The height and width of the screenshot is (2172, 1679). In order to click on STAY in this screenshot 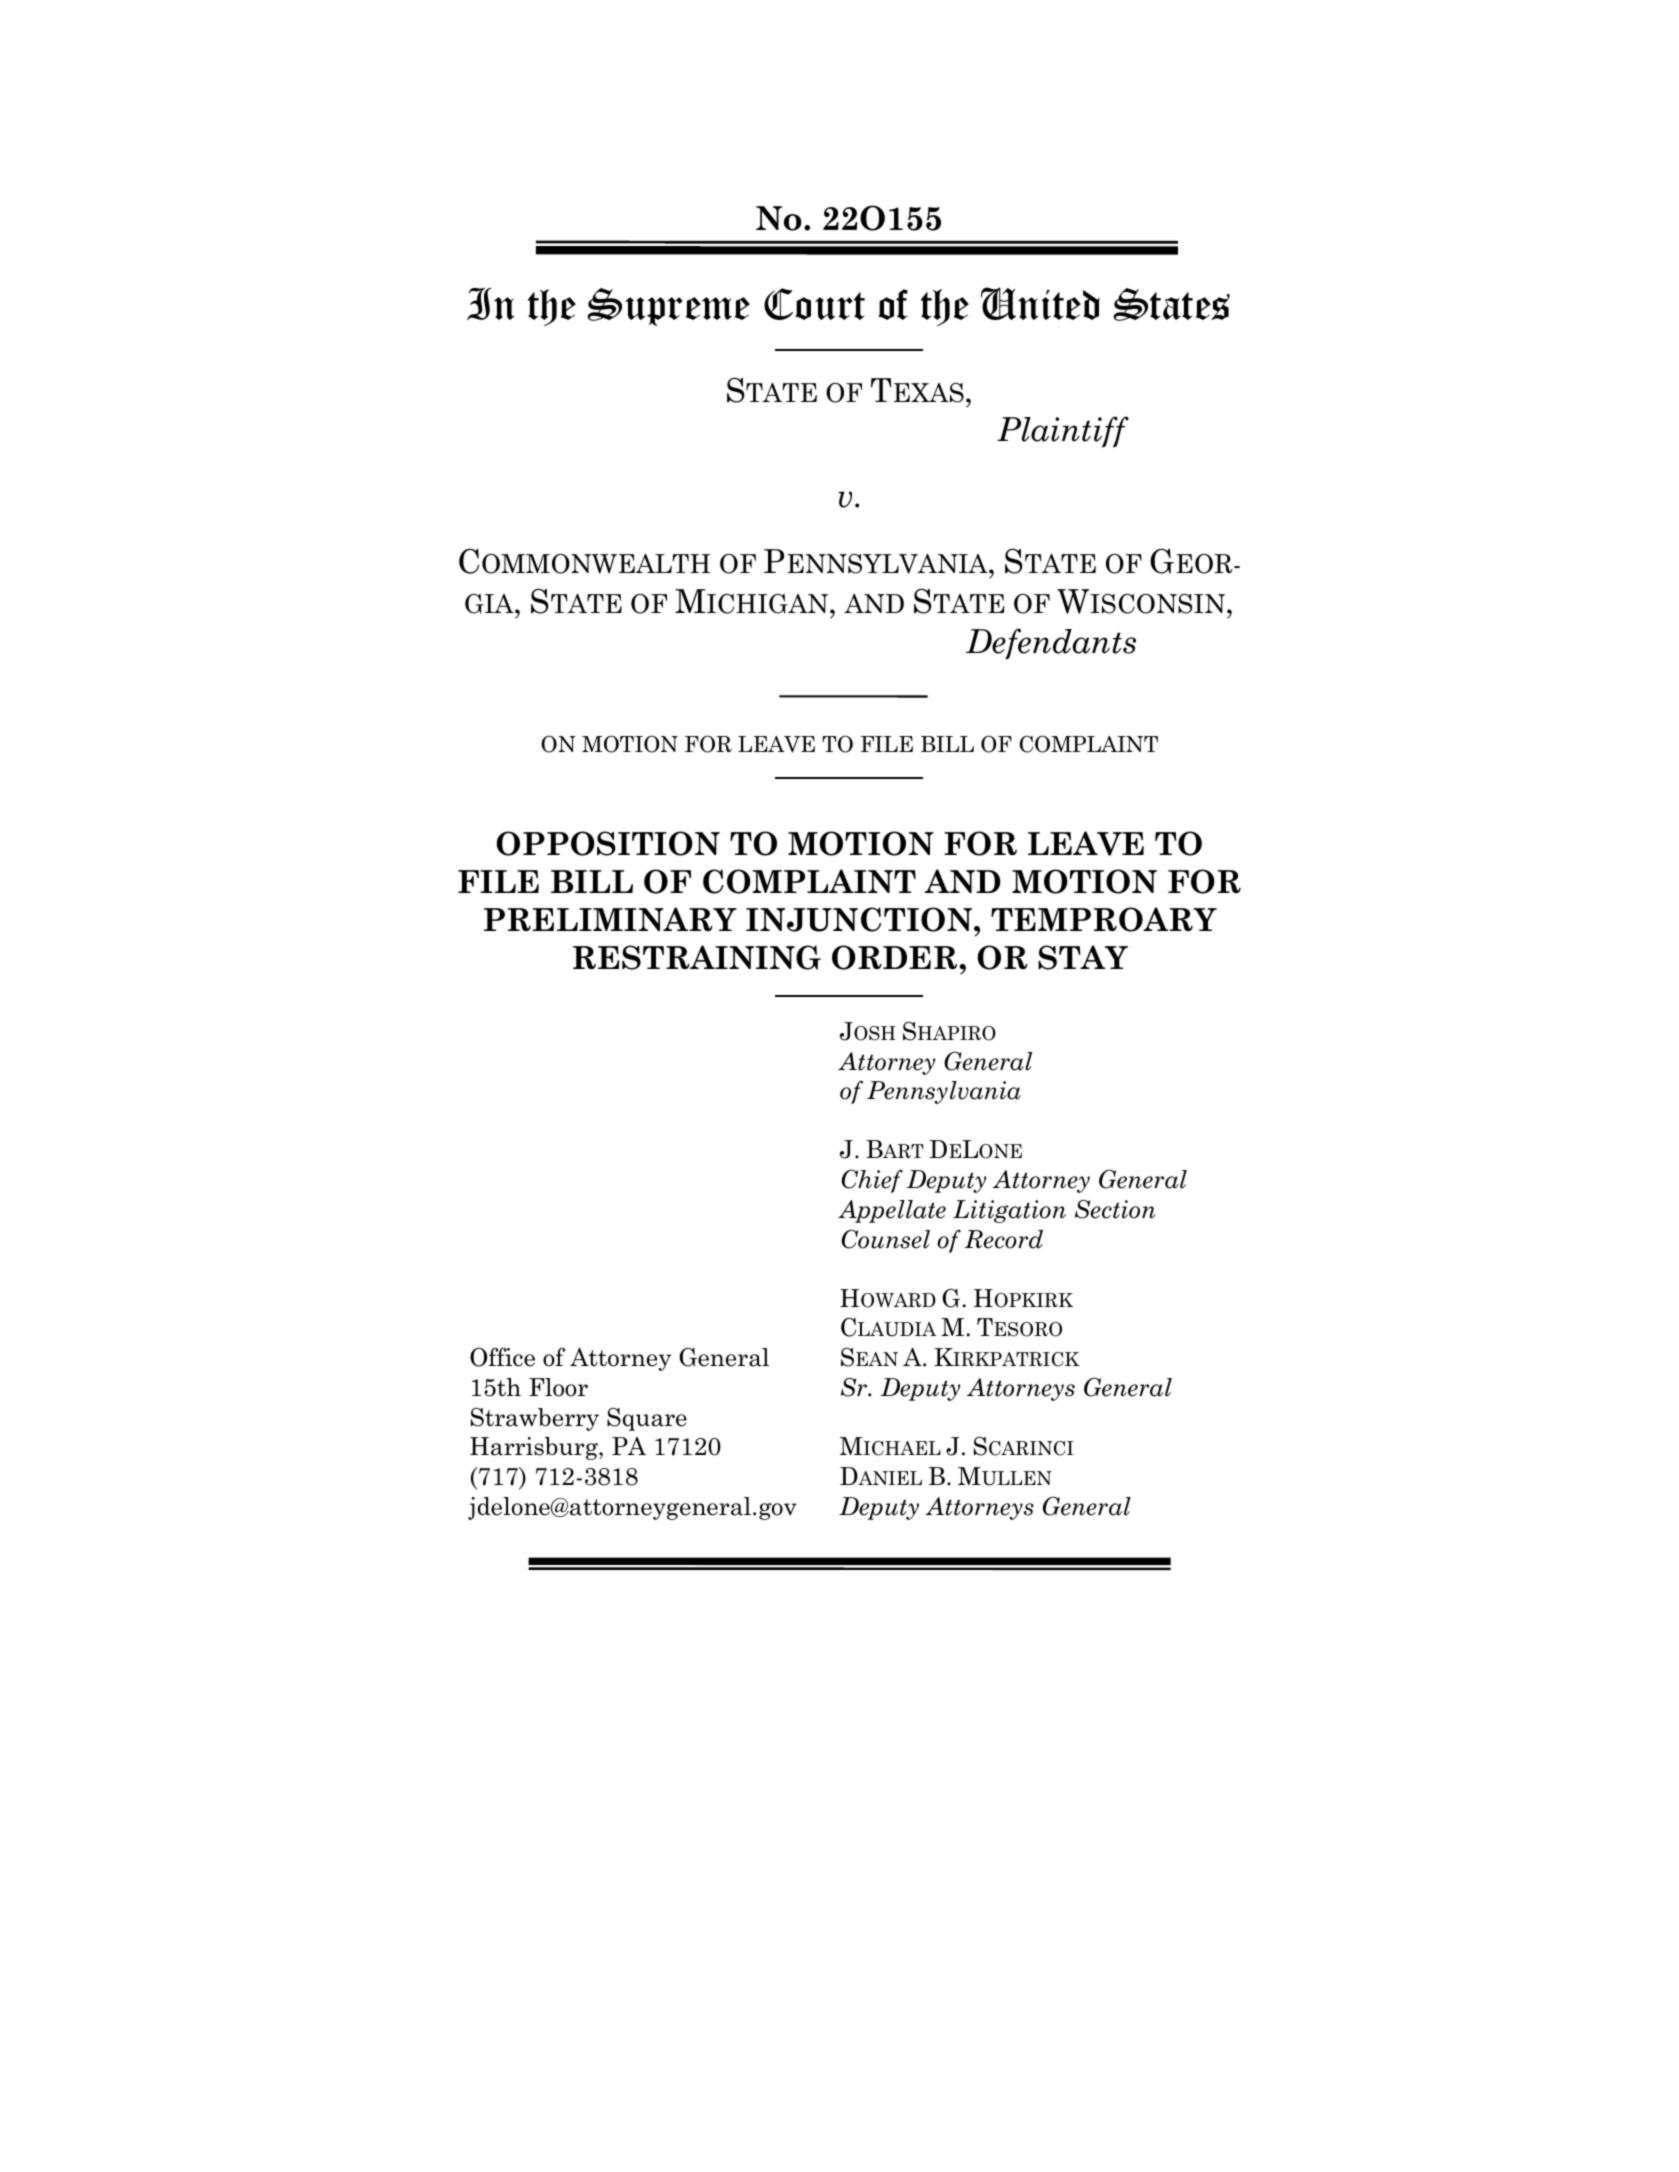, I will do `click(1083, 957)`.
